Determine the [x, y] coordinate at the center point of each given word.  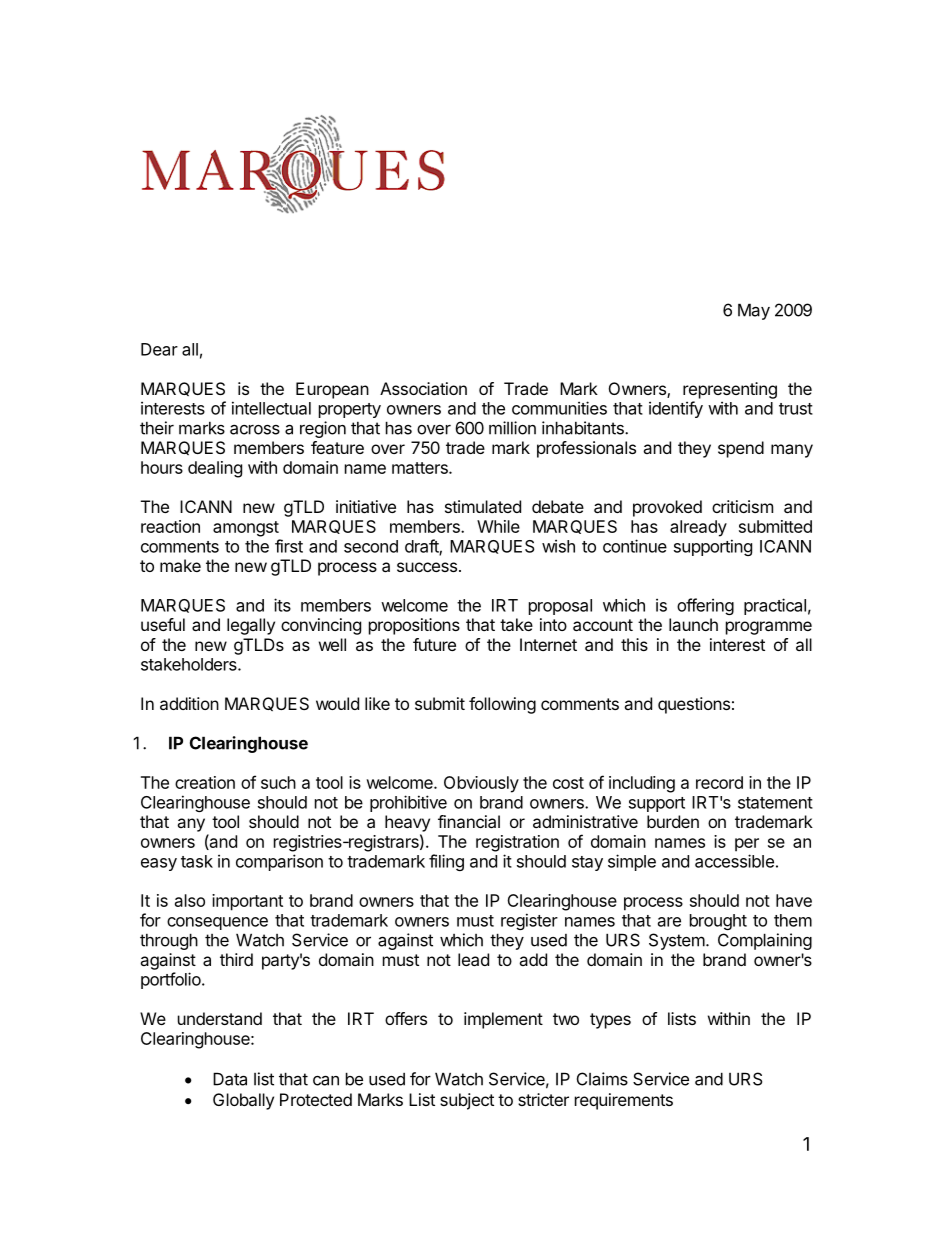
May [754, 311]
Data [230, 1079]
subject [467, 1101]
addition [189, 703]
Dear [159, 349]
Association [423, 388]
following [502, 705]
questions [694, 705]
